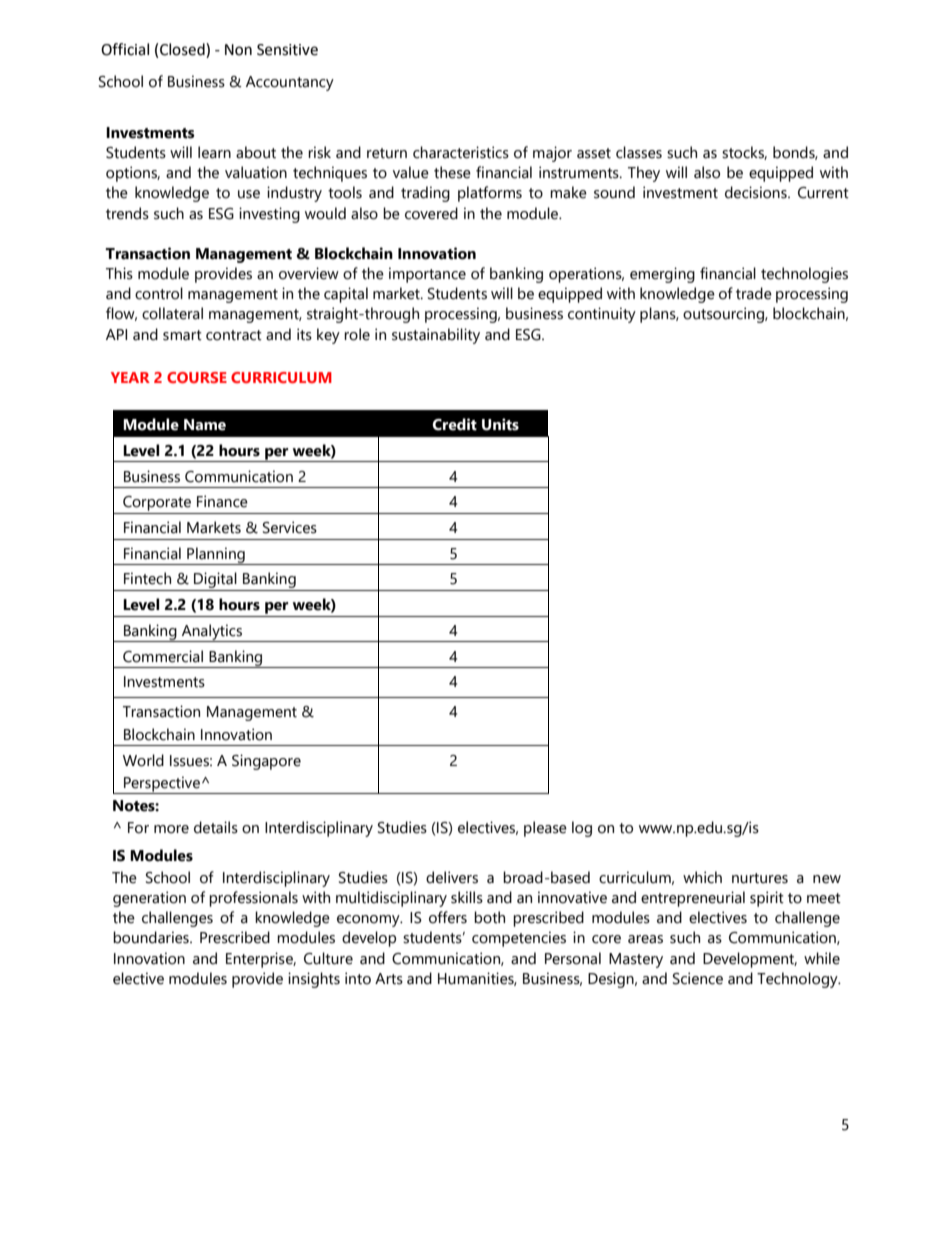  Describe the element at coordinates (163, 656) in the image. I see `Commercial` at that location.
